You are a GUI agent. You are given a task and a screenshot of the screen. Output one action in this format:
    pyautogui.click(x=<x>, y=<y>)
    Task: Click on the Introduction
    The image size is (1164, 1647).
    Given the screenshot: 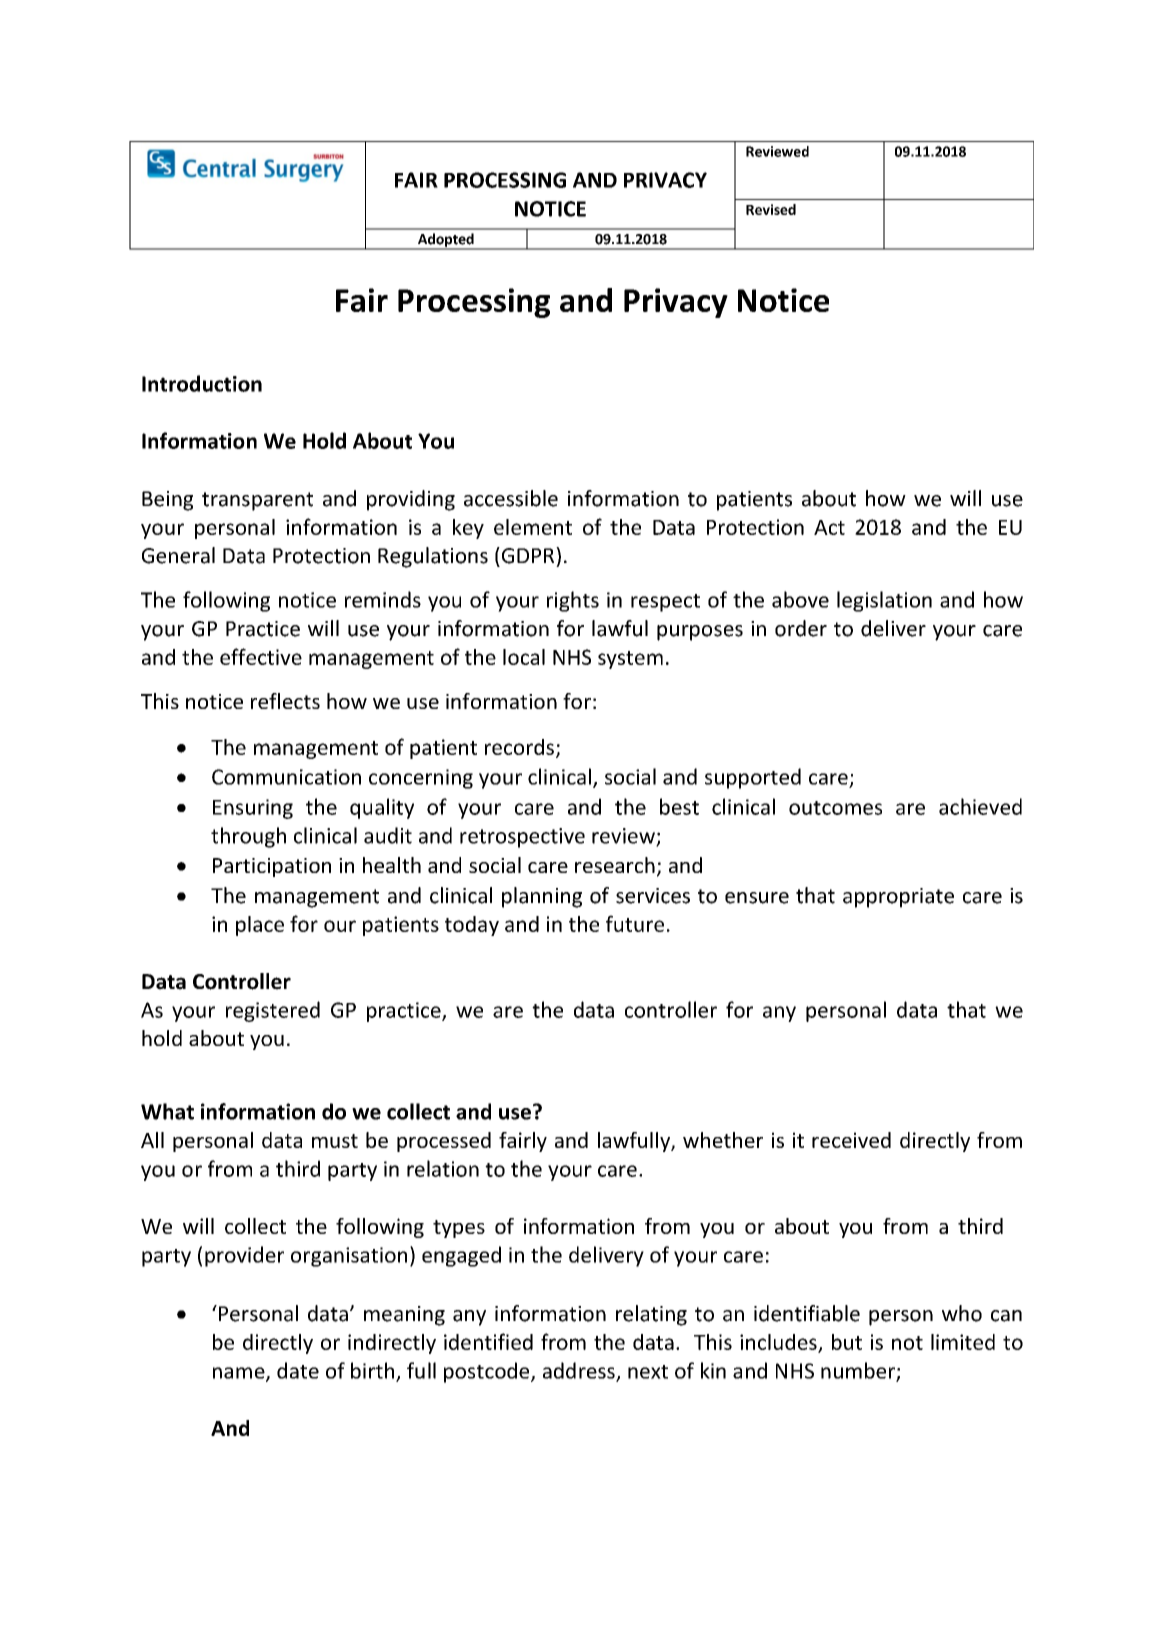 What is the action you would take?
    pyautogui.click(x=202, y=383)
